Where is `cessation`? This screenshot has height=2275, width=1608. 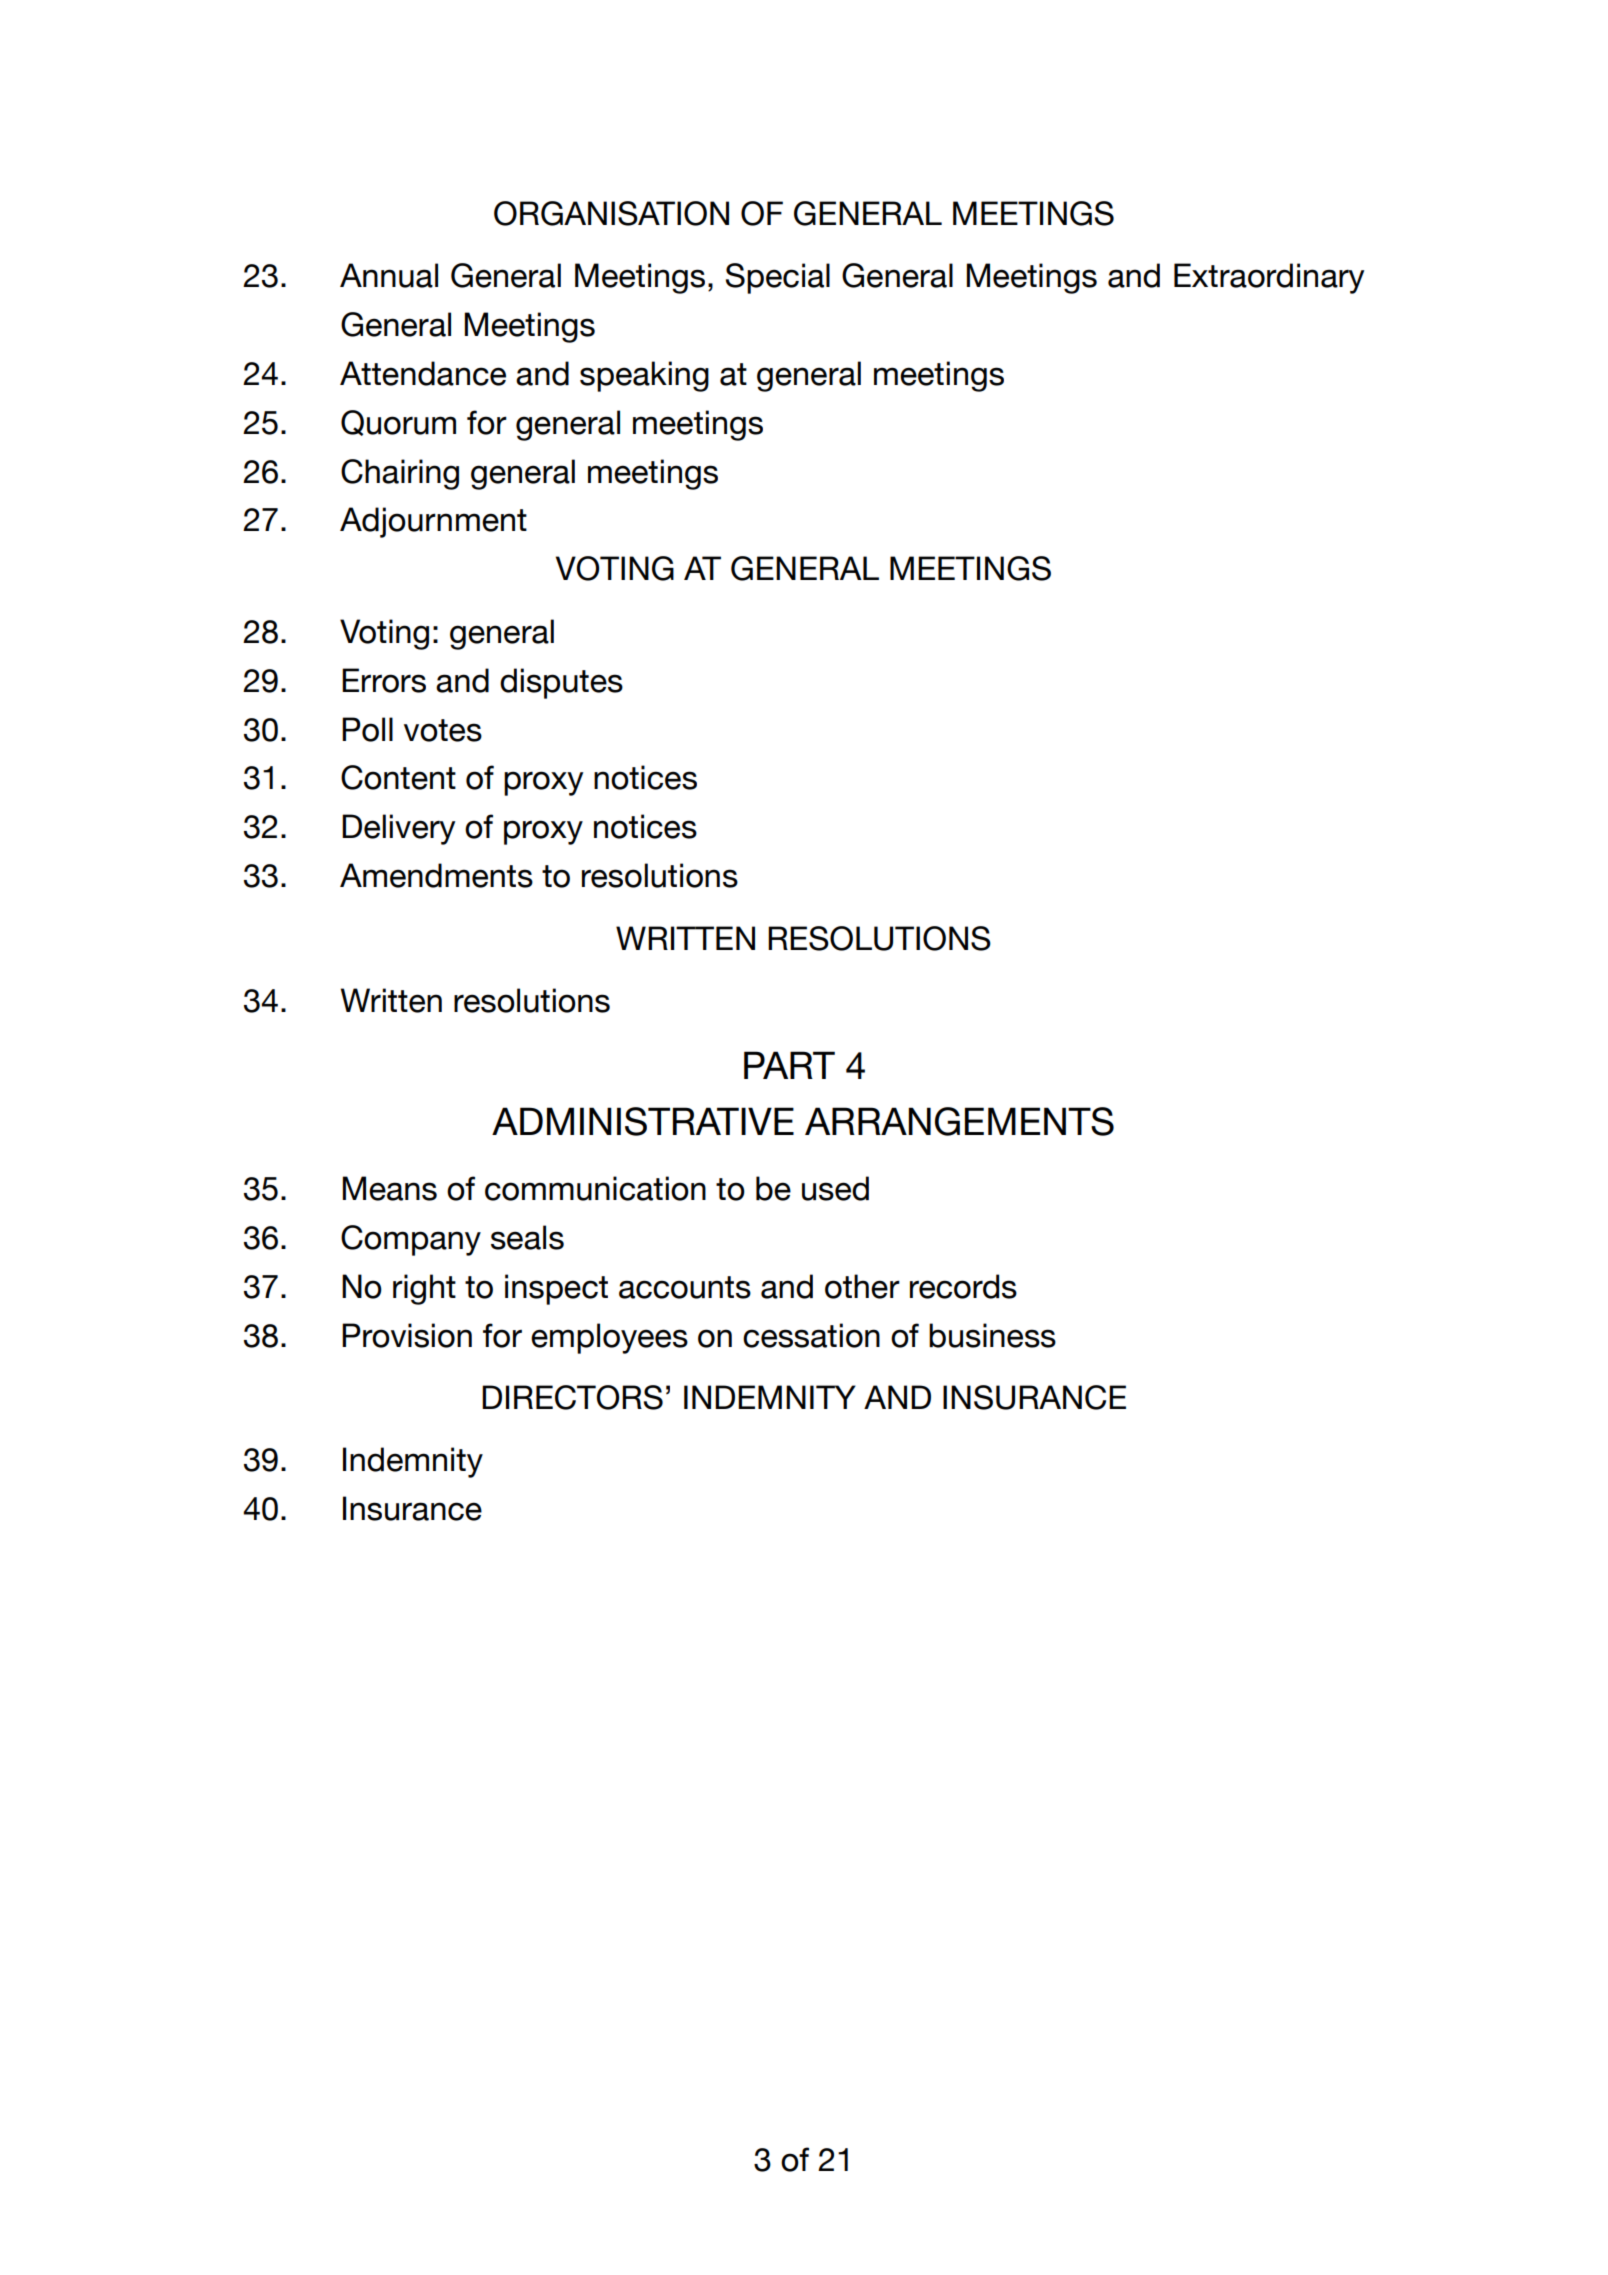 cessation is located at coordinates (811, 1335).
